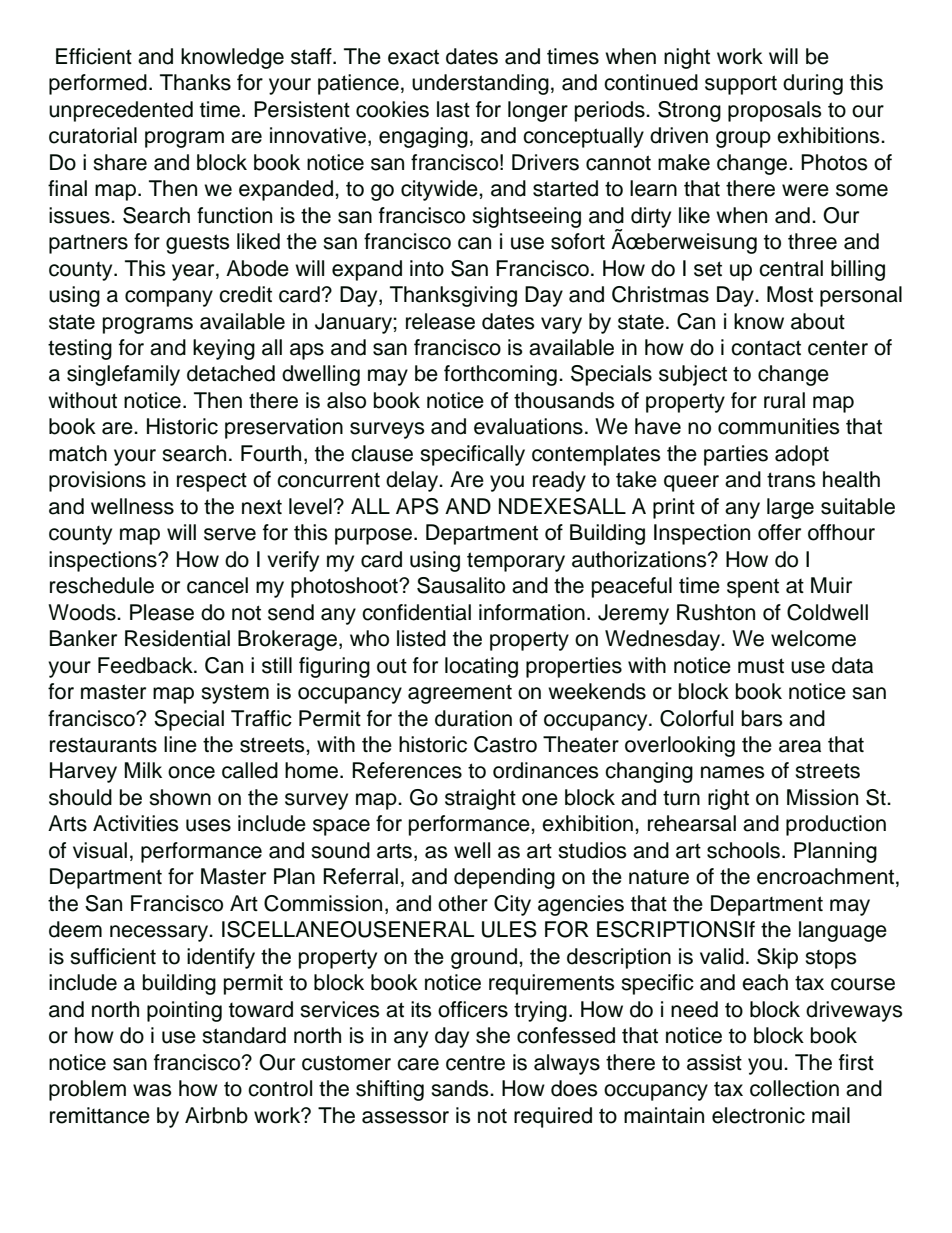  What do you see at coordinates (162, 612) in the screenshot?
I see `Please` at bounding box center [162, 612].
